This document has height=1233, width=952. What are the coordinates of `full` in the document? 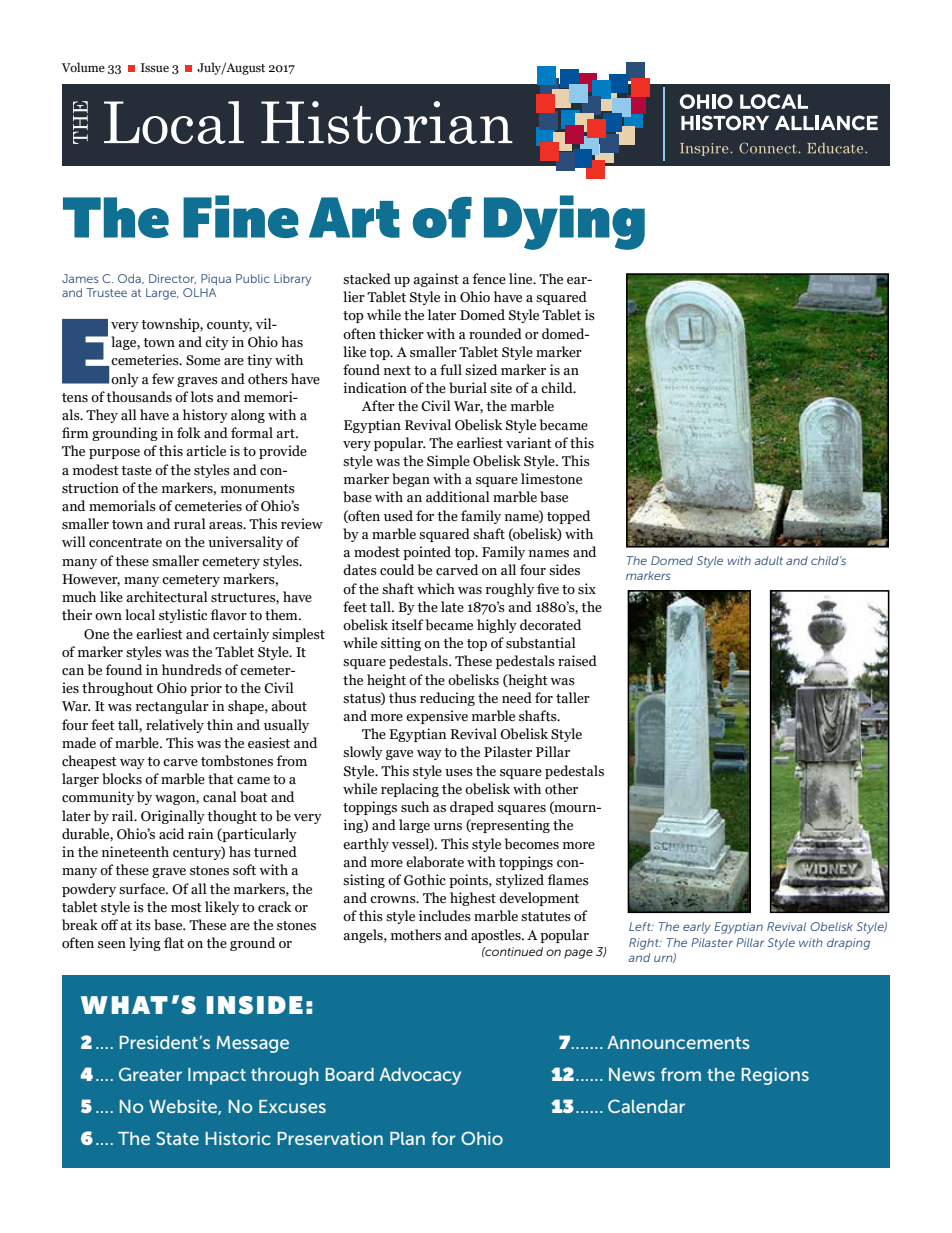 It's located at (451, 370).
